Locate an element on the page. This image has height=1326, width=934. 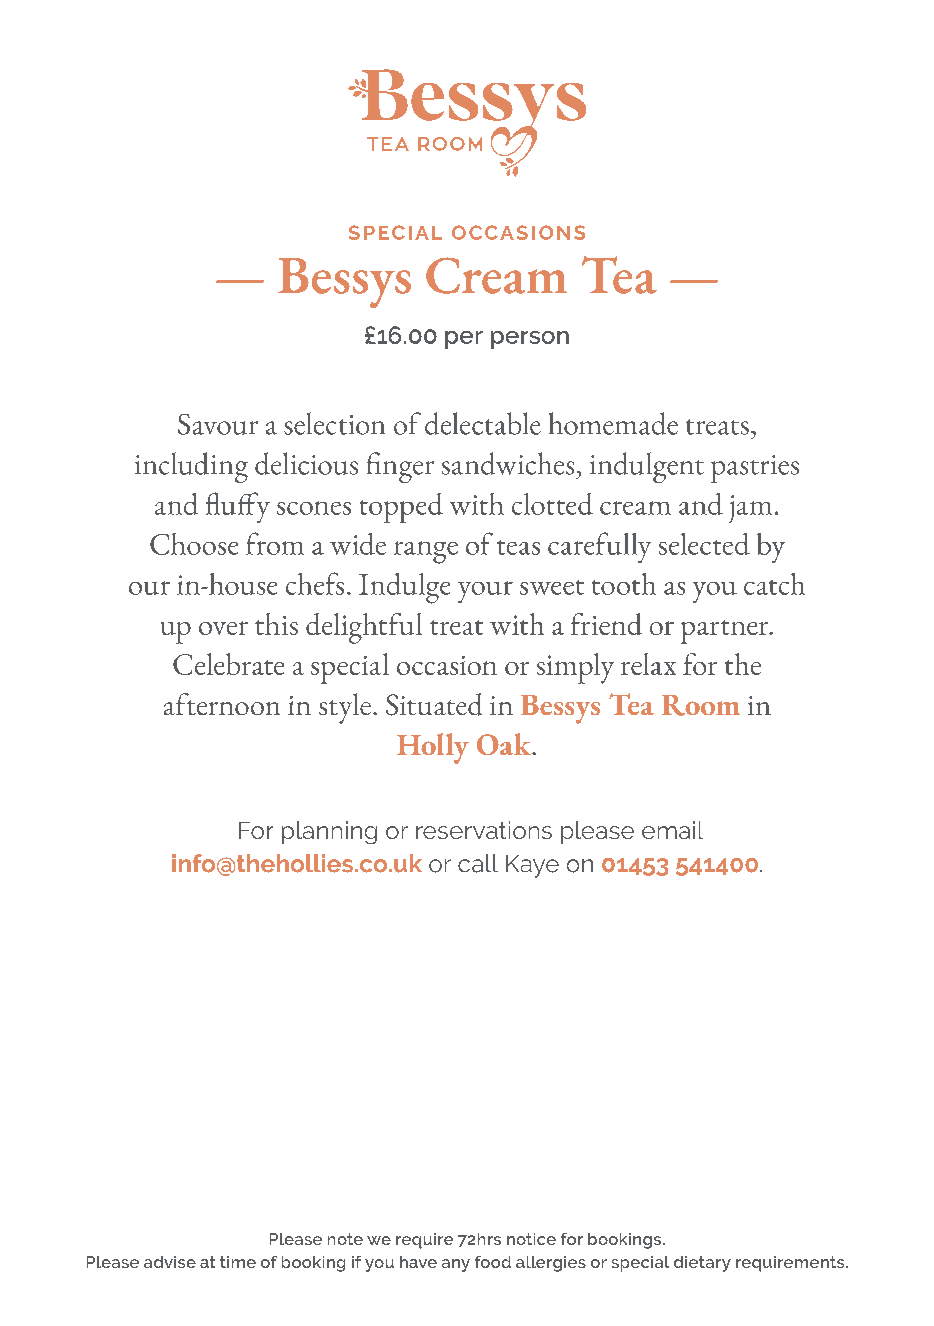
call is located at coordinates (478, 863).
